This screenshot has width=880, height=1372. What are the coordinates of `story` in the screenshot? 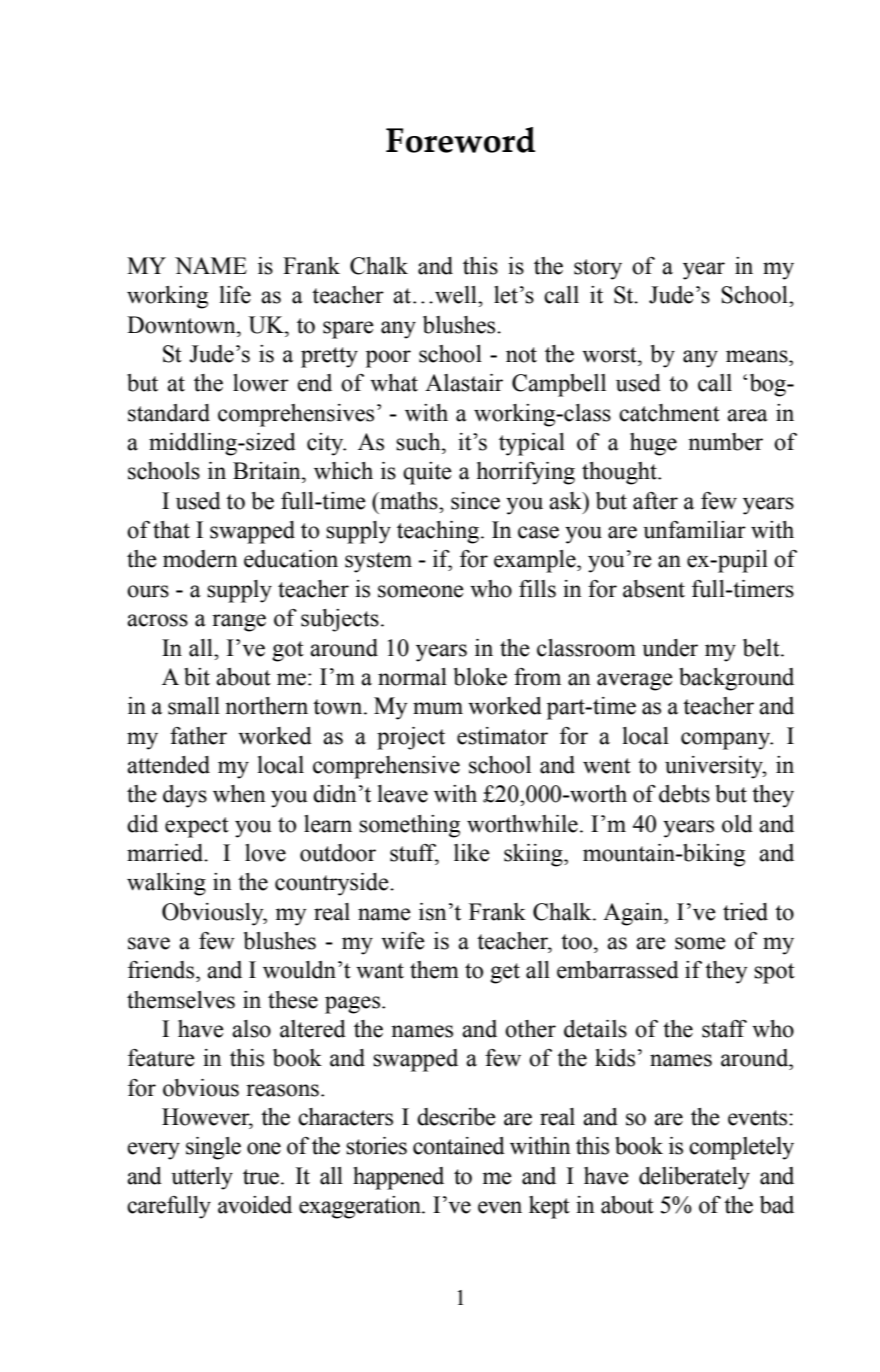 It's located at (598, 269).
